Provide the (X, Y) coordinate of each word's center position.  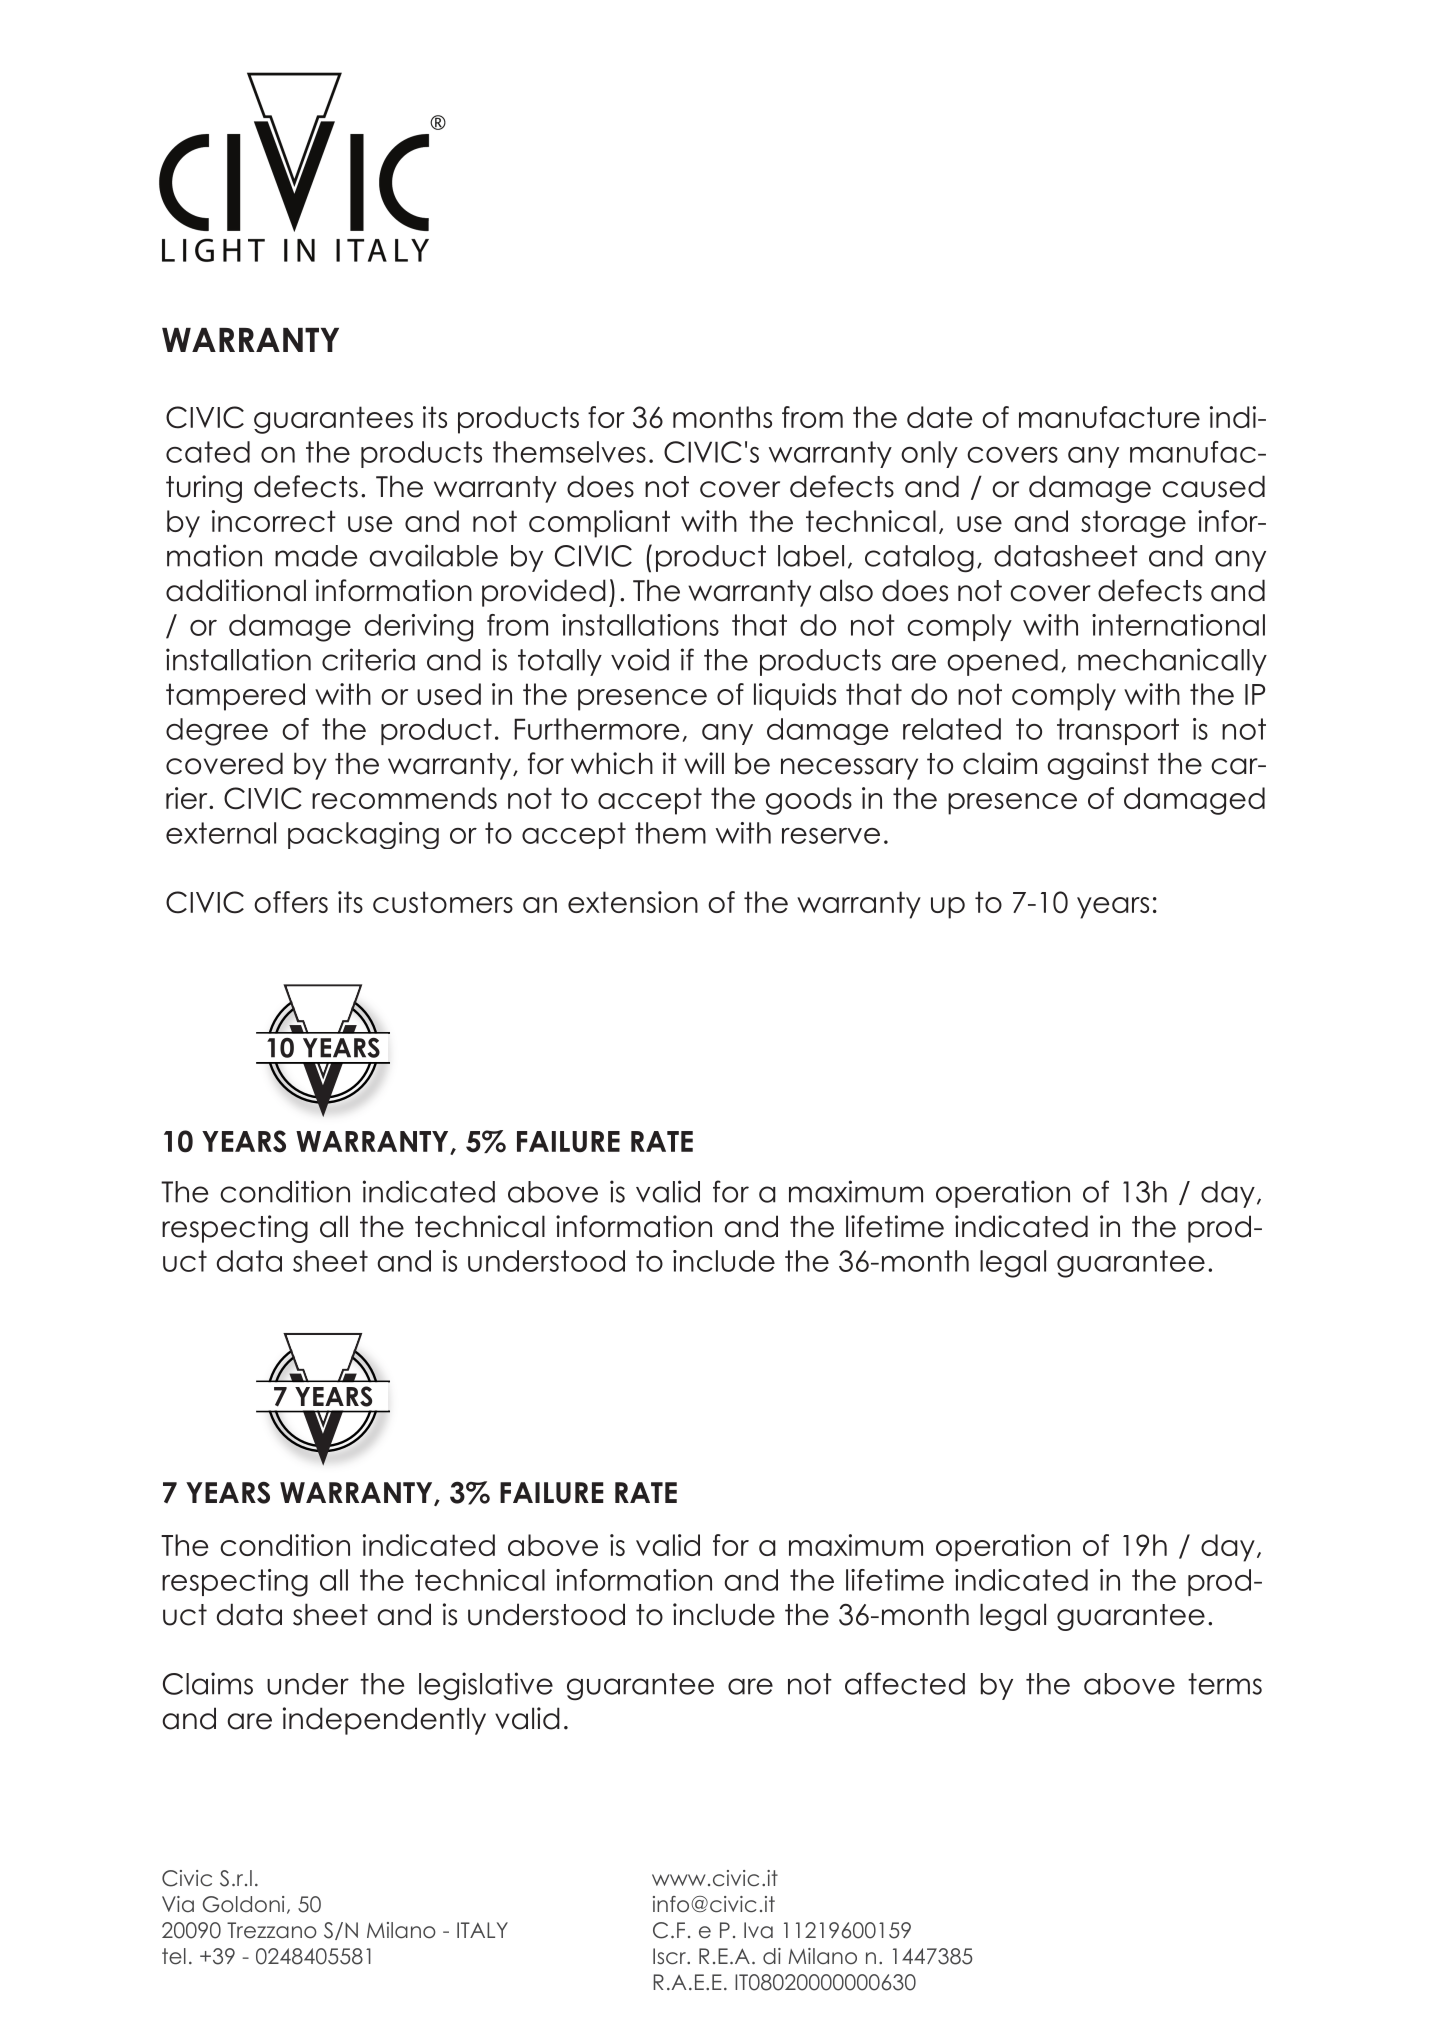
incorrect (274, 521)
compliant (599, 524)
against (1098, 766)
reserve (831, 836)
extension (633, 902)
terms (1225, 1684)
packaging (363, 835)
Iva (758, 1930)
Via (178, 1904)
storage (1133, 524)
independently (384, 1721)
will (704, 763)
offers (291, 902)
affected (905, 1683)
